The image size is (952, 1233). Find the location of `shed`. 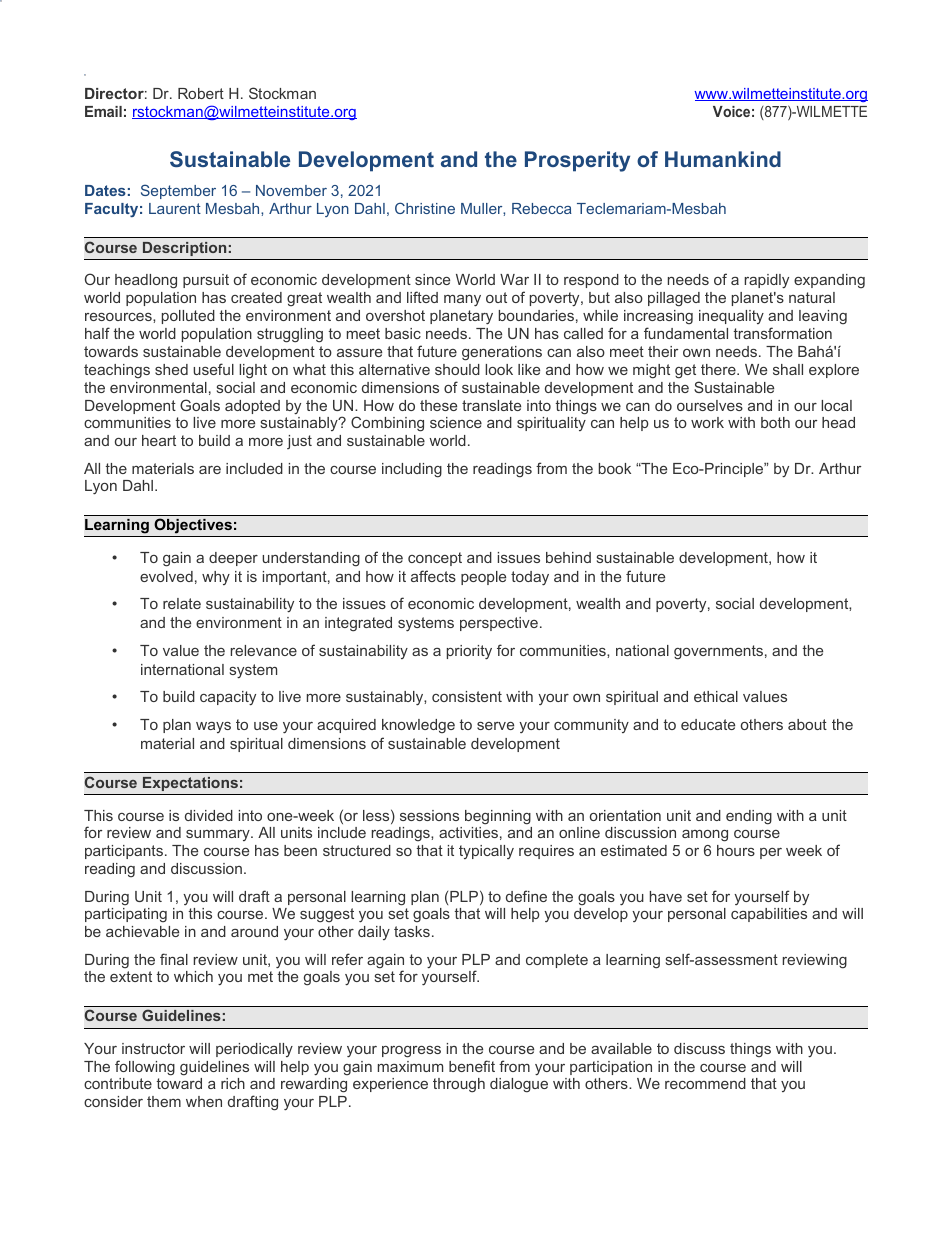

shed is located at coordinates (171, 369).
